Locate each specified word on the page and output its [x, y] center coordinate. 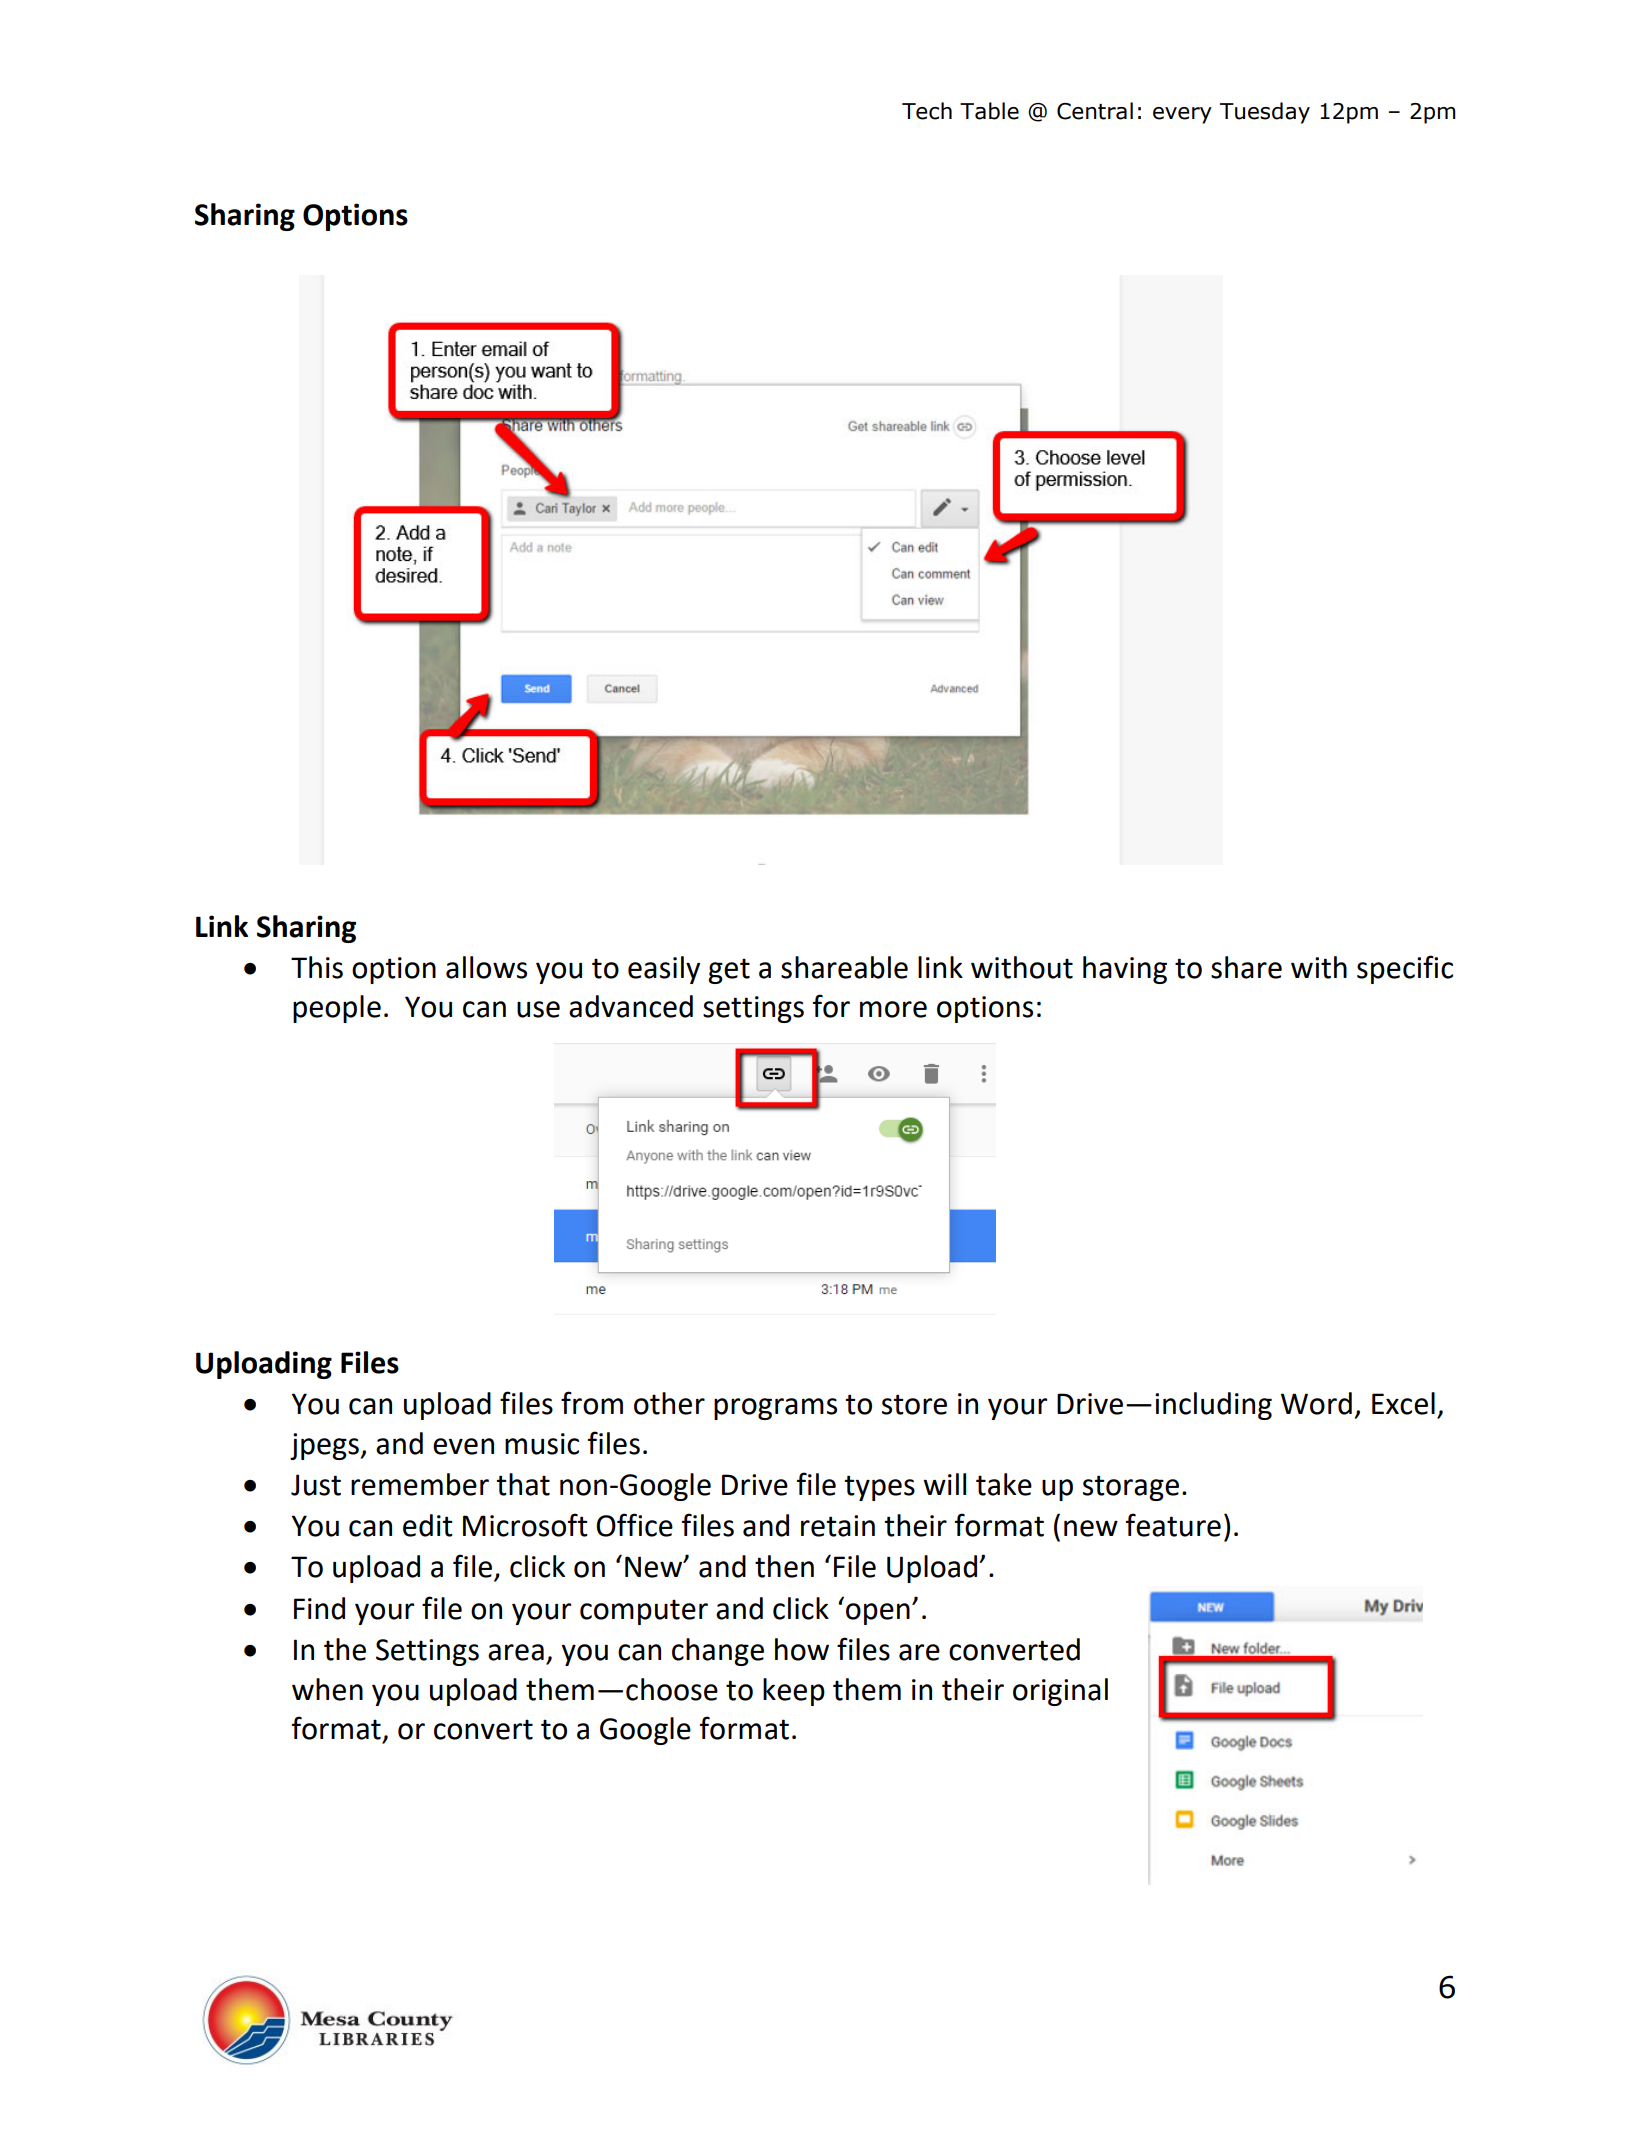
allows [486, 967]
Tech [927, 111]
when [327, 1689]
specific [1405, 969]
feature [1173, 1525]
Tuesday [1265, 113]
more [893, 1009]
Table [989, 111]
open [878, 1614]
